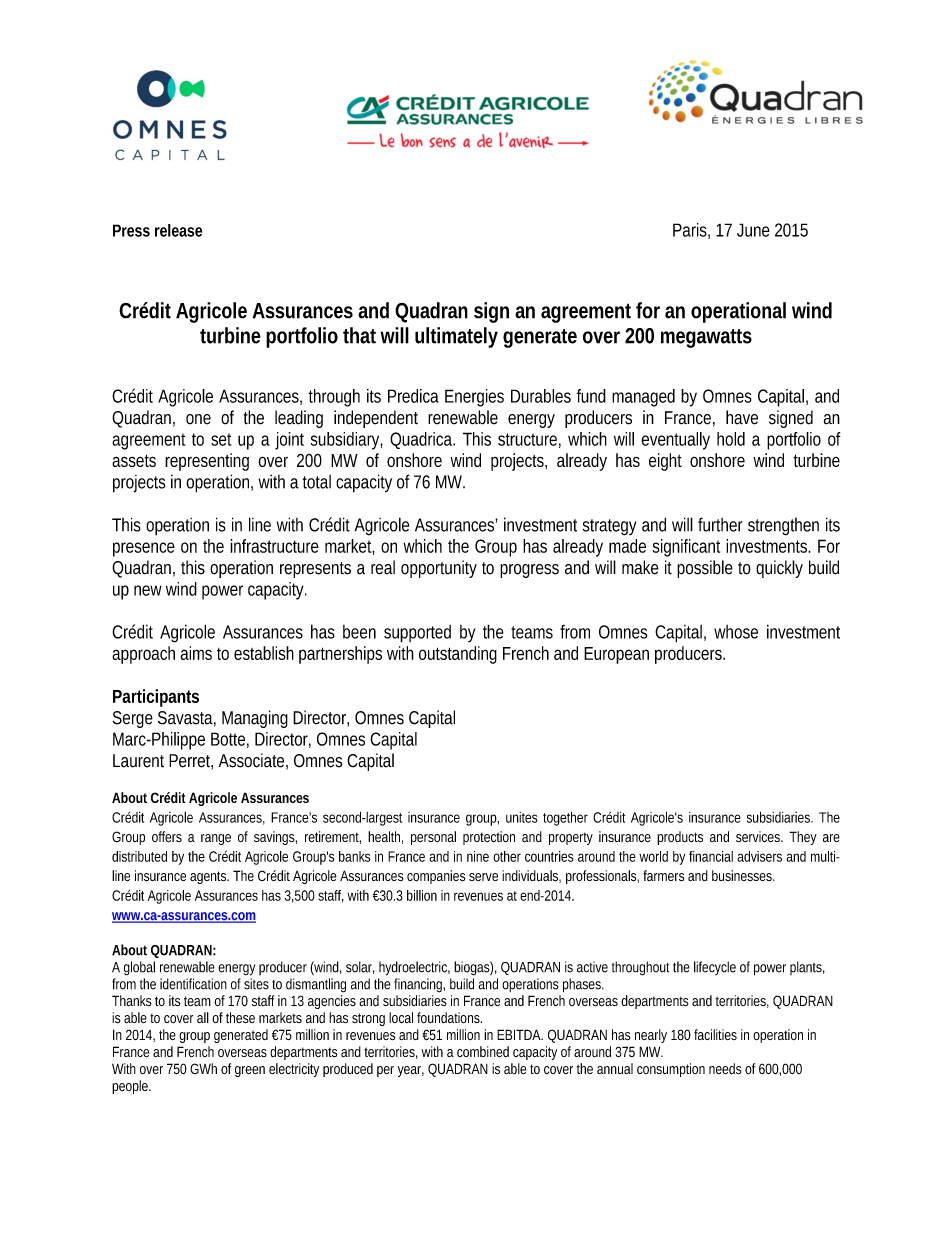  What do you see at coordinates (759, 856) in the screenshot?
I see `advisers` at bounding box center [759, 856].
